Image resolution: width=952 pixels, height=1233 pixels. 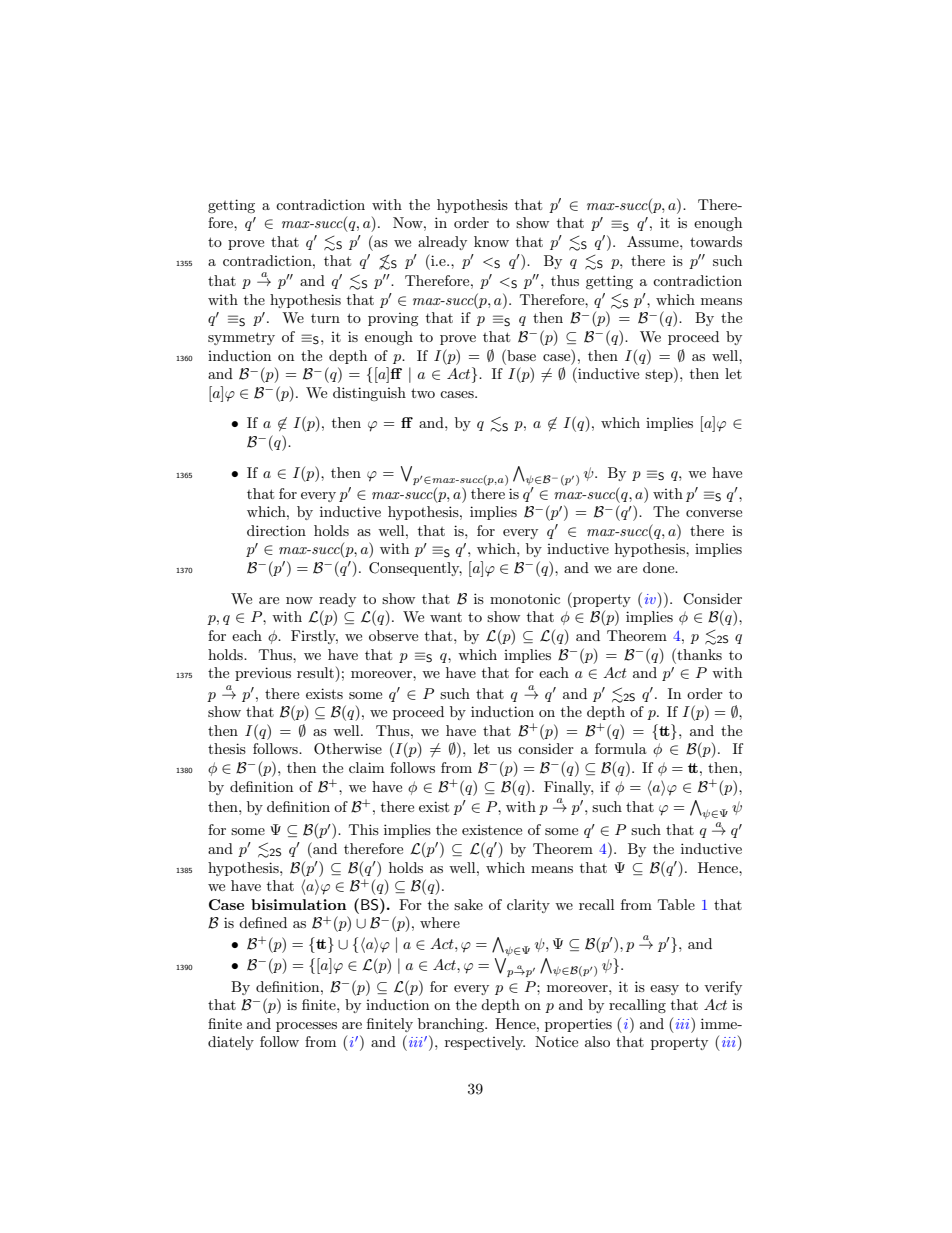 What do you see at coordinates (664, 990) in the document?
I see `easy` at bounding box center [664, 990].
